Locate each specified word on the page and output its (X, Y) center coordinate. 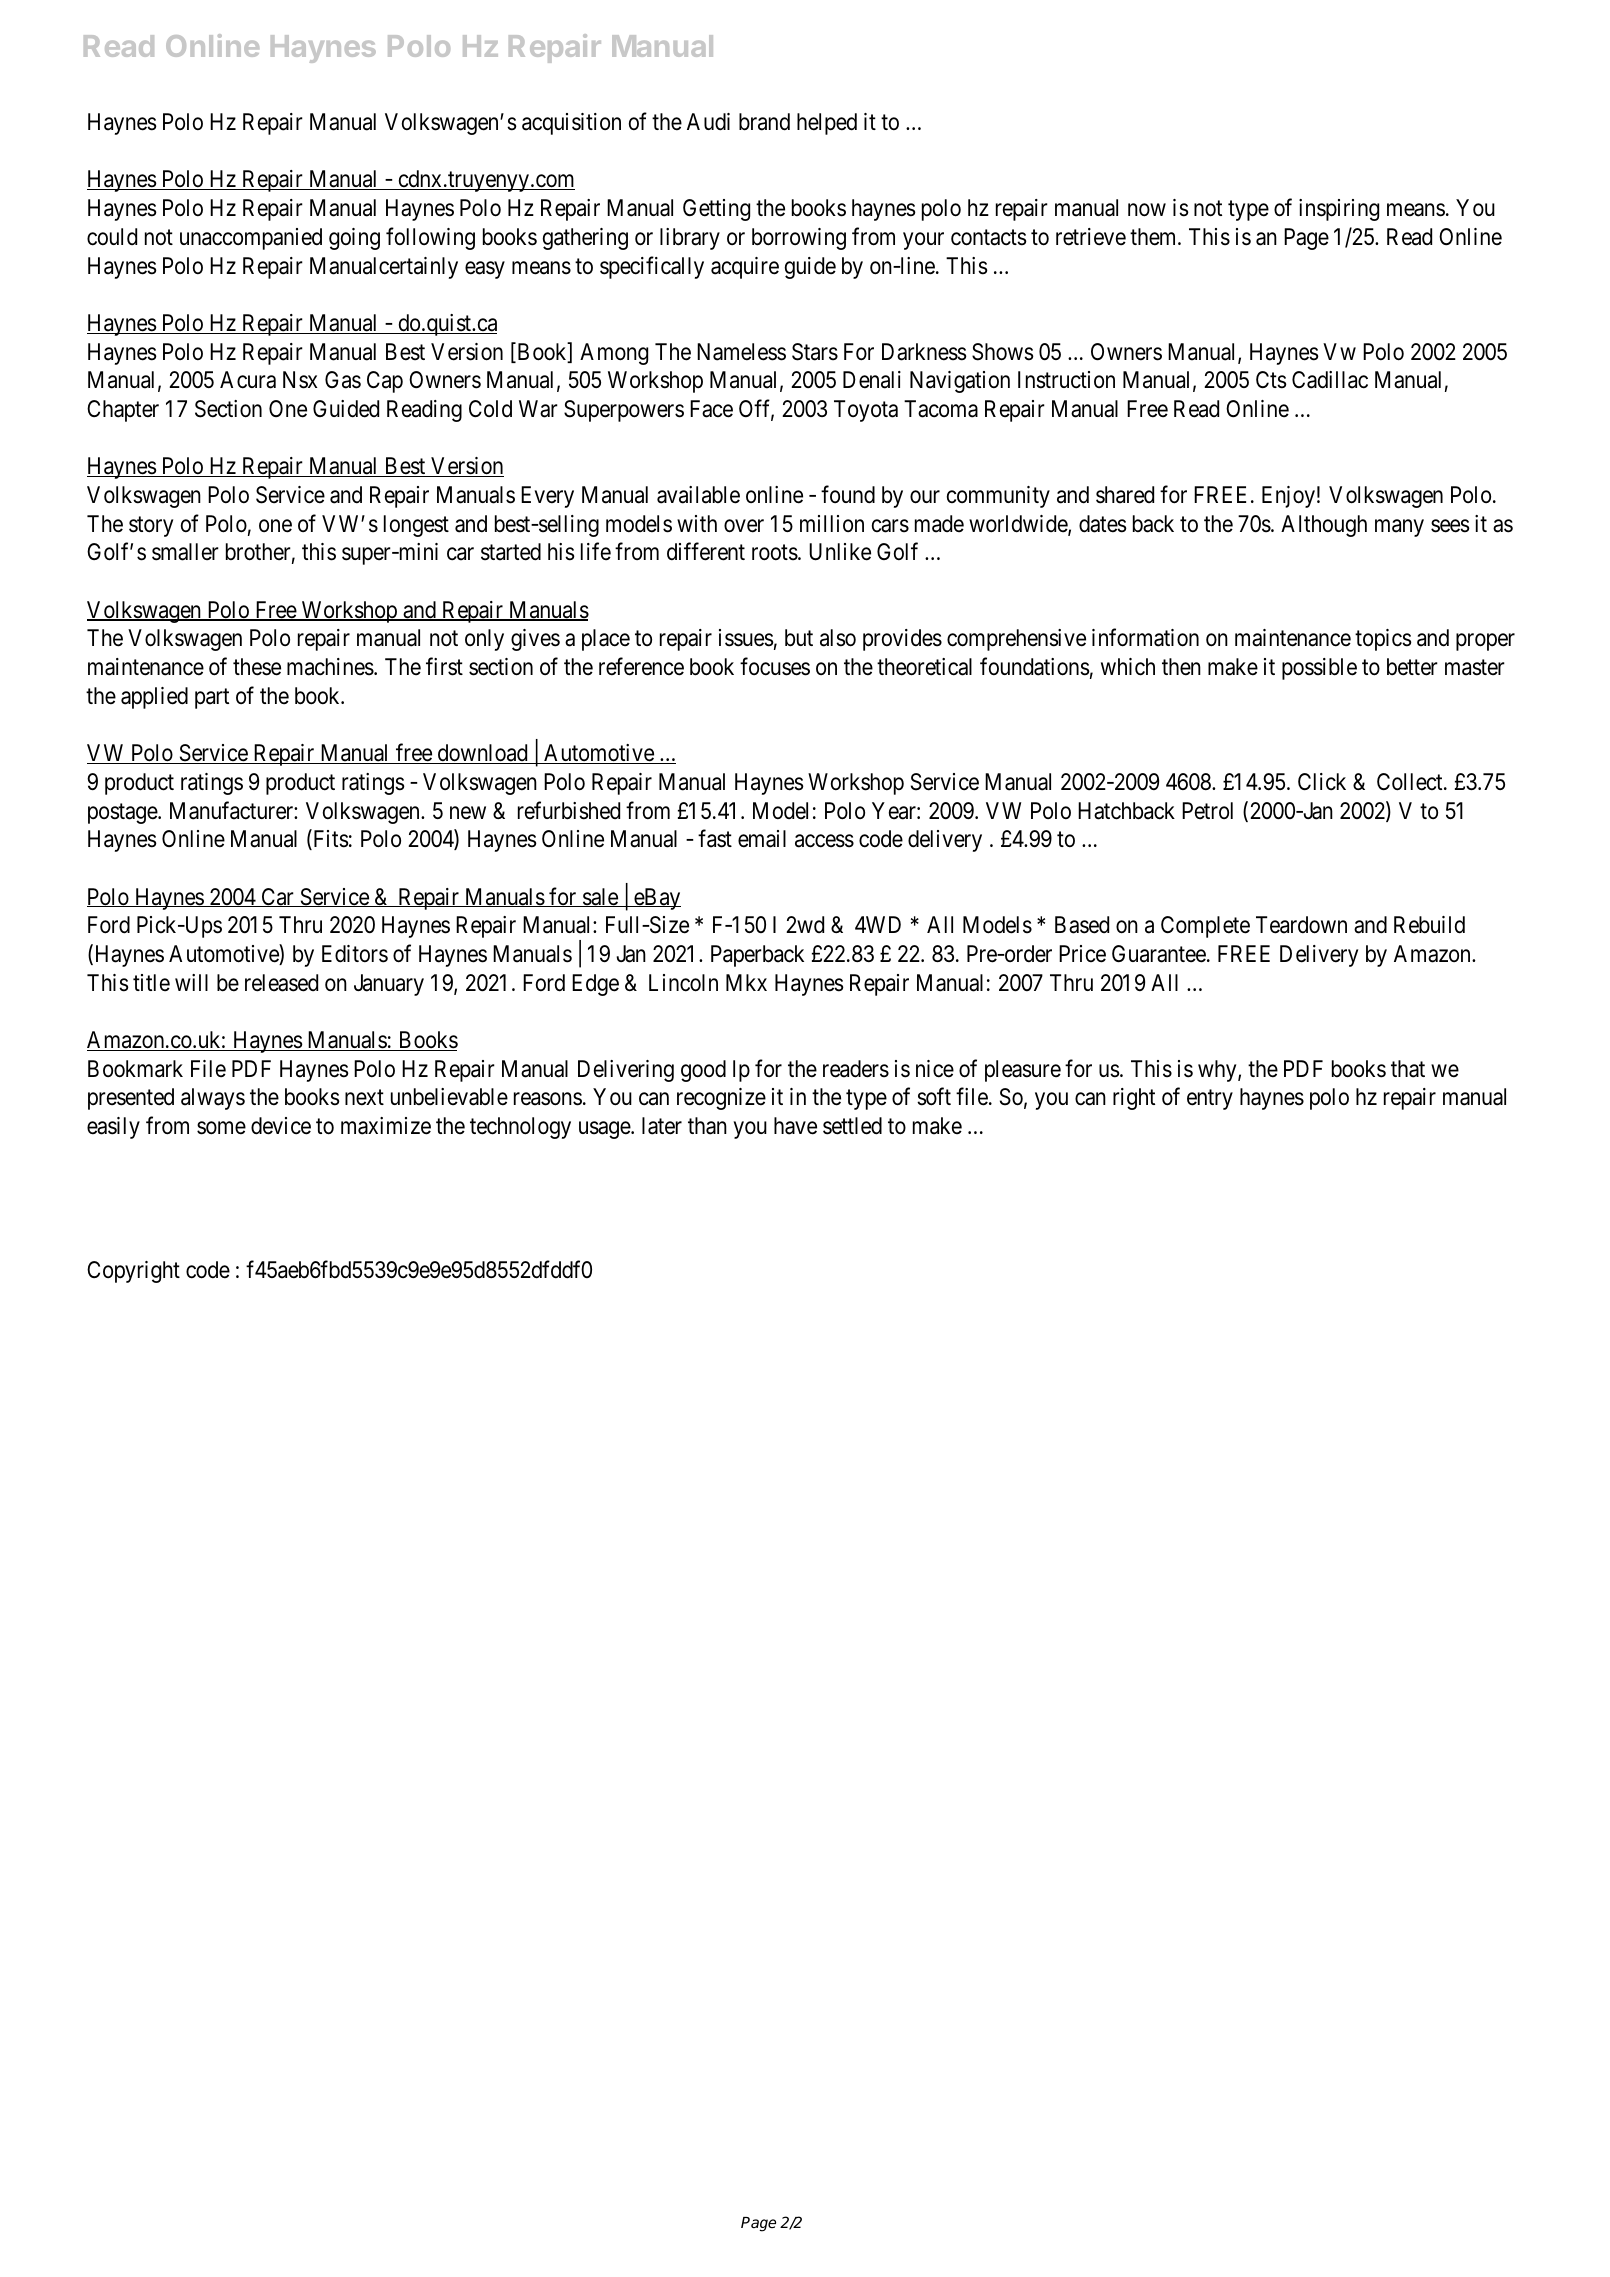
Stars (815, 352)
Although (1324, 526)
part (212, 699)
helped (827, 124)
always (213, 1099)
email (762, 839)
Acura (248, 380)
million (832, 523)
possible (1319, 669)
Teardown (1301, 925)
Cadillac (1330, 380)
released (281, 983)
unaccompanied (251, 239)
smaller (185, 552)
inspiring (1339, 210)
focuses (775, 667)
